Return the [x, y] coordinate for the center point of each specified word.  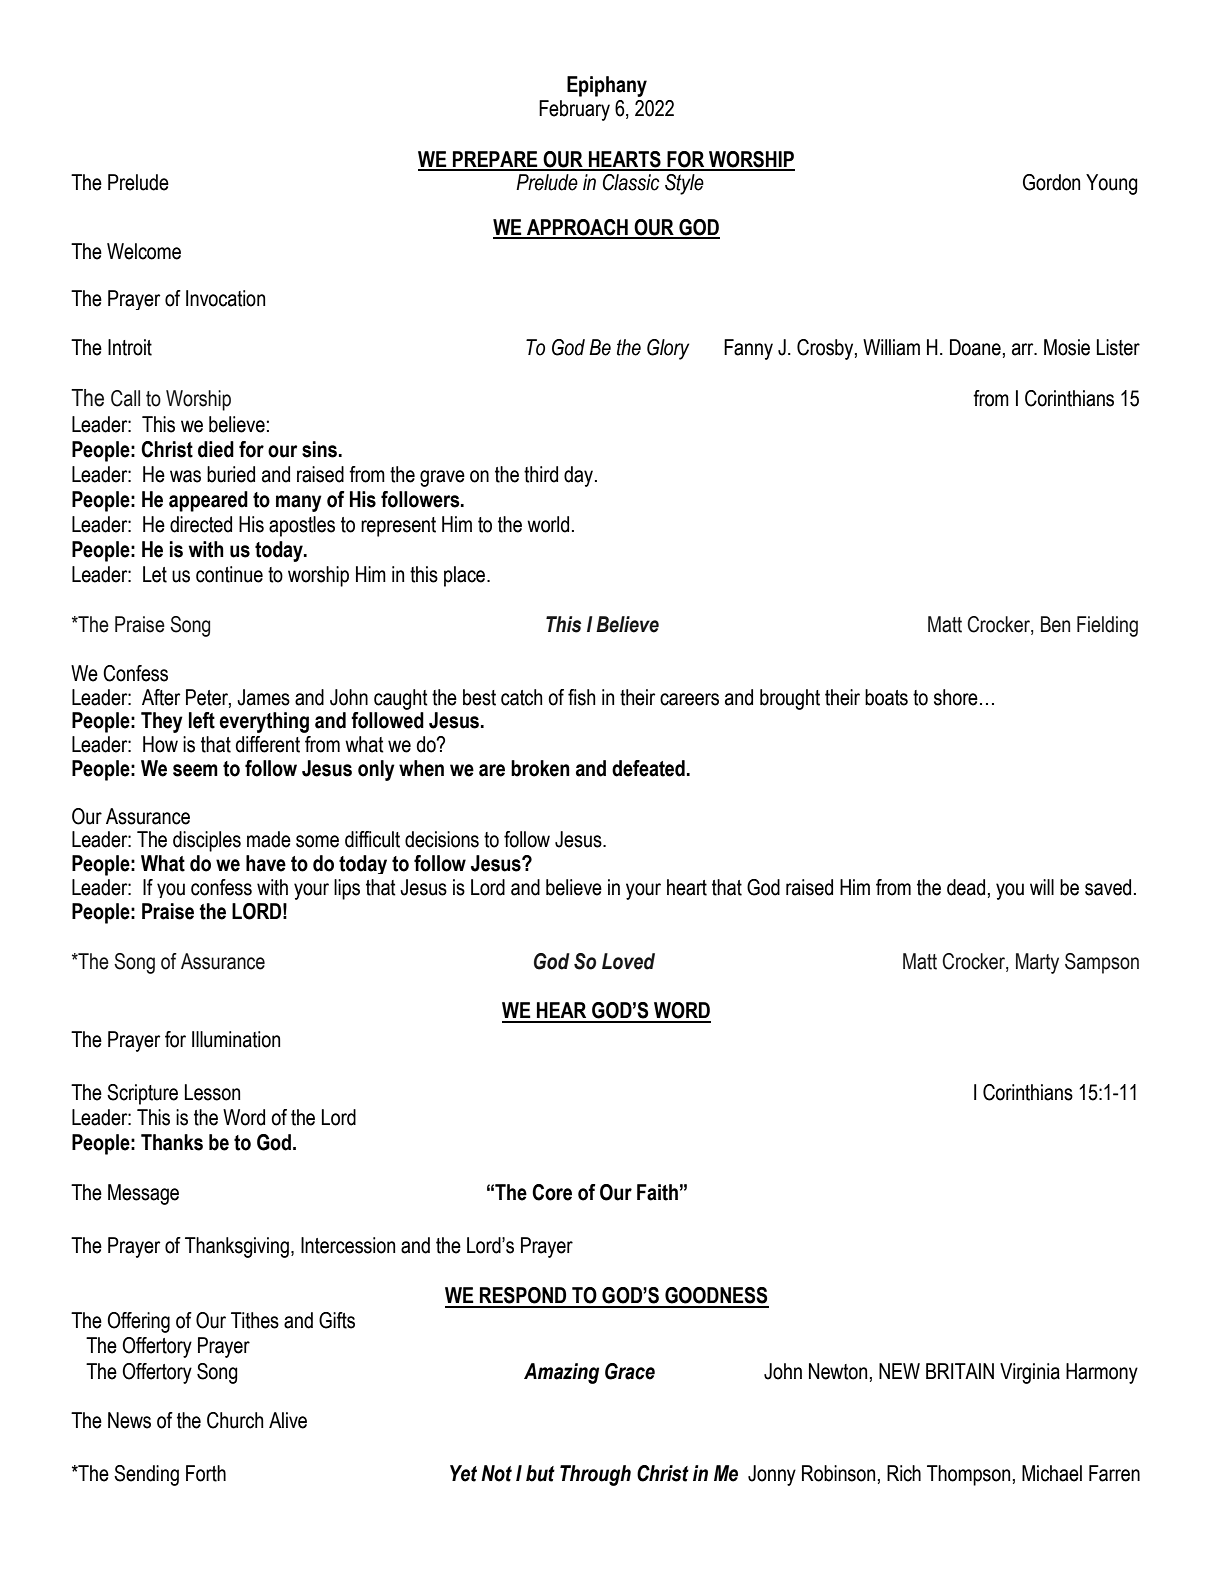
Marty [1037, 963]
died [216, 449]
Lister [1118, 347]
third [541, 474]
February [574, 110]
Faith [657, 1192]
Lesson [212, 1092]
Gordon [1051, 182]
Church [235, 1420]
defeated [648, 768]
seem [195, 770]
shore [956, 697]
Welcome [144, 251]
